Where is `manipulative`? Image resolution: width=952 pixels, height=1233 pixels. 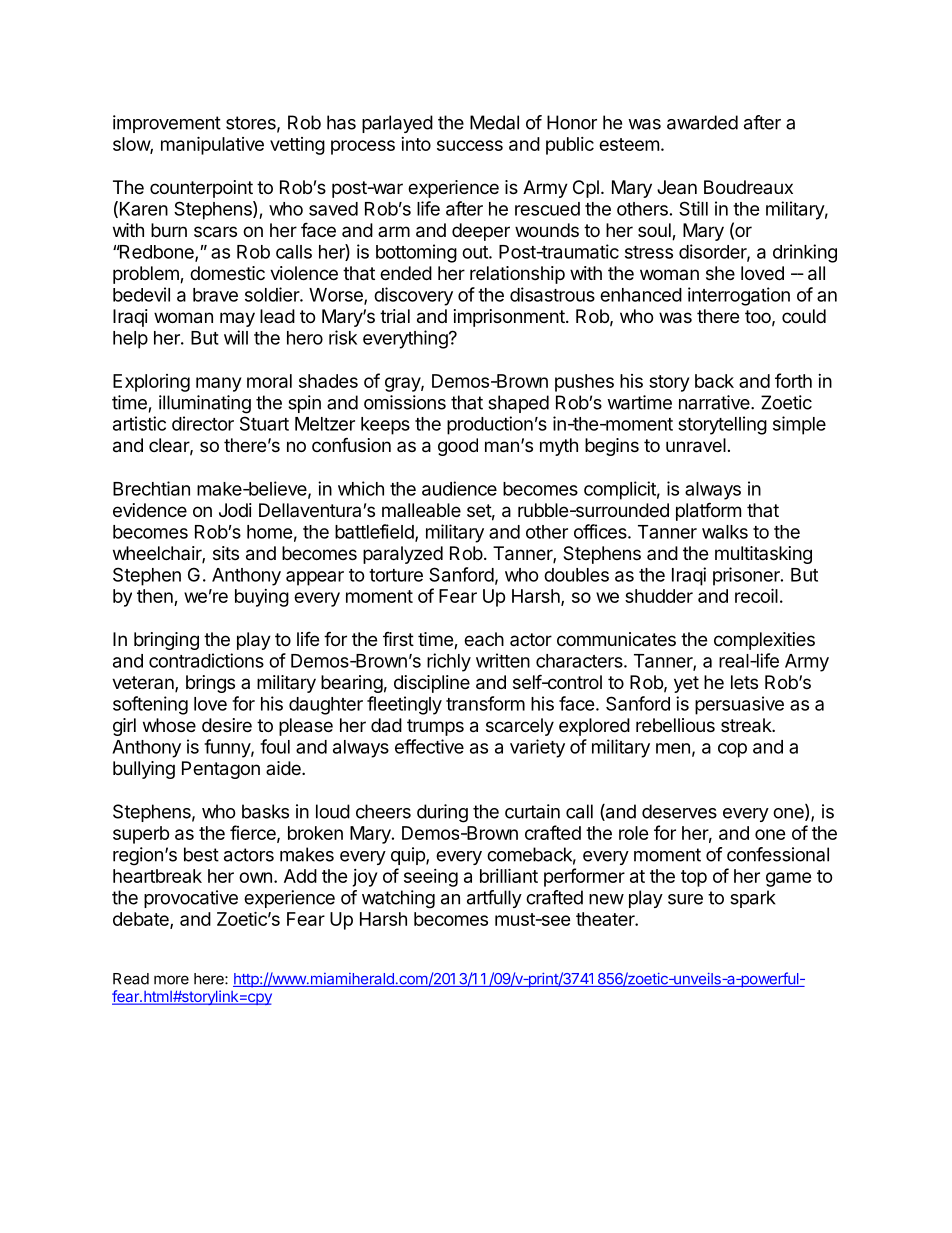
manipulative is located at coordinates (212, 145).
